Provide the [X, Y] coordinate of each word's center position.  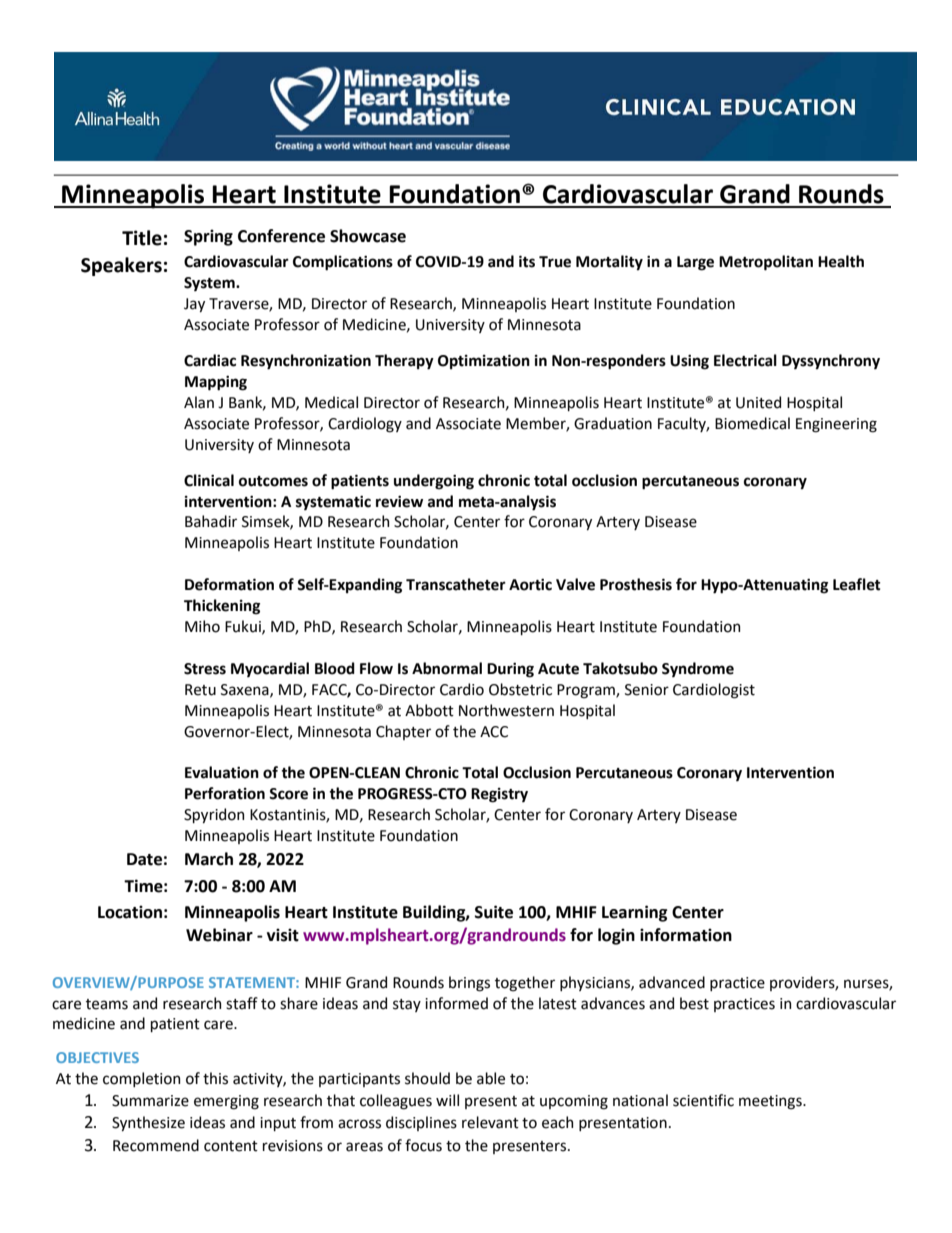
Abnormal [447, 668]
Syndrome [698, 669]
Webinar [219, 935]
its [527, 261]
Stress [205, 669]
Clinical [209, 480]
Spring [208, 237]
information [686, 935]
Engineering [836, 425]
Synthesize [148, 1123]
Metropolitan [766, 263]
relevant [490, 1122]
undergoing [434, 482]
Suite [494, 912]
